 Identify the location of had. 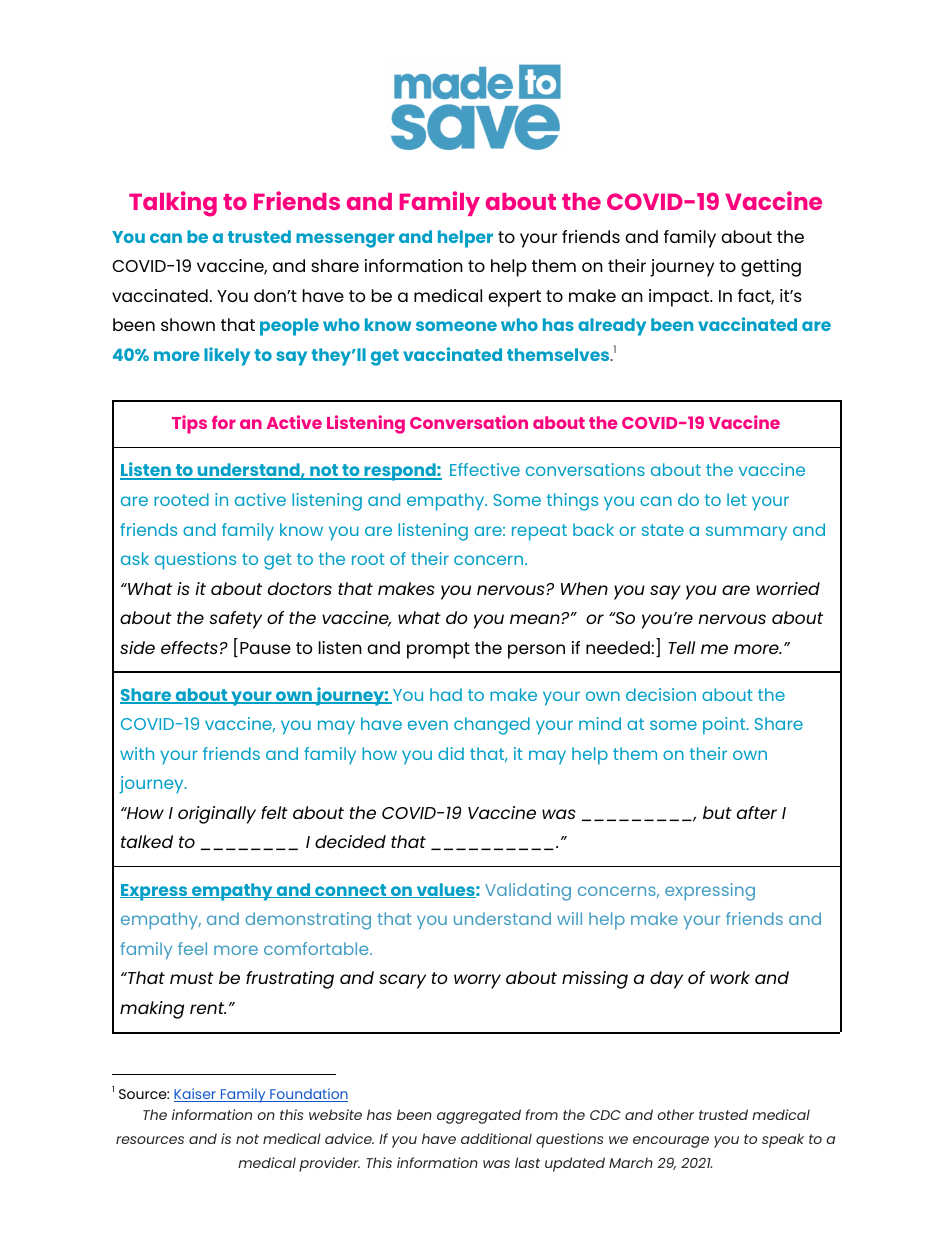
(446, 694).
